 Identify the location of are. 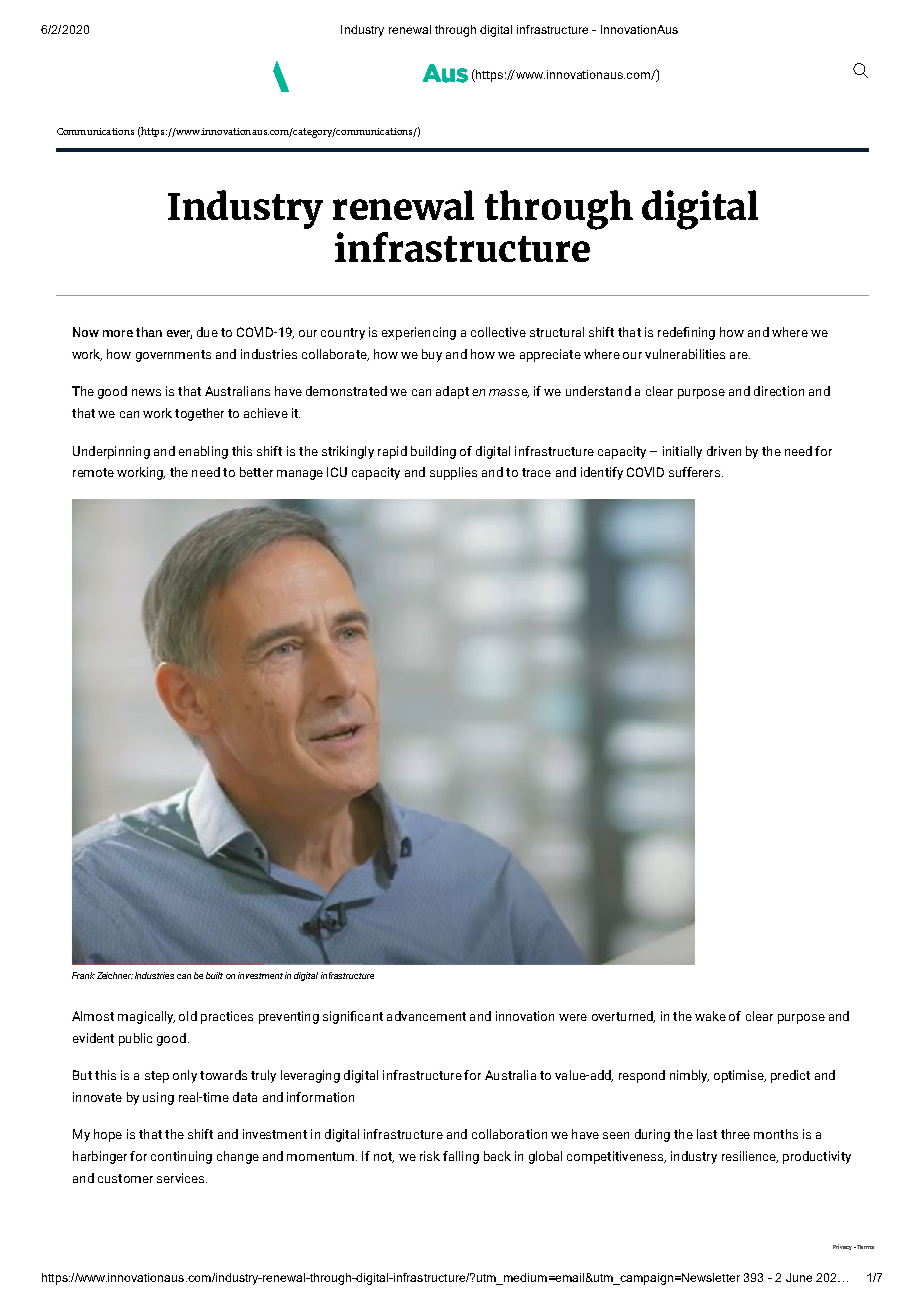
(740, 355).
